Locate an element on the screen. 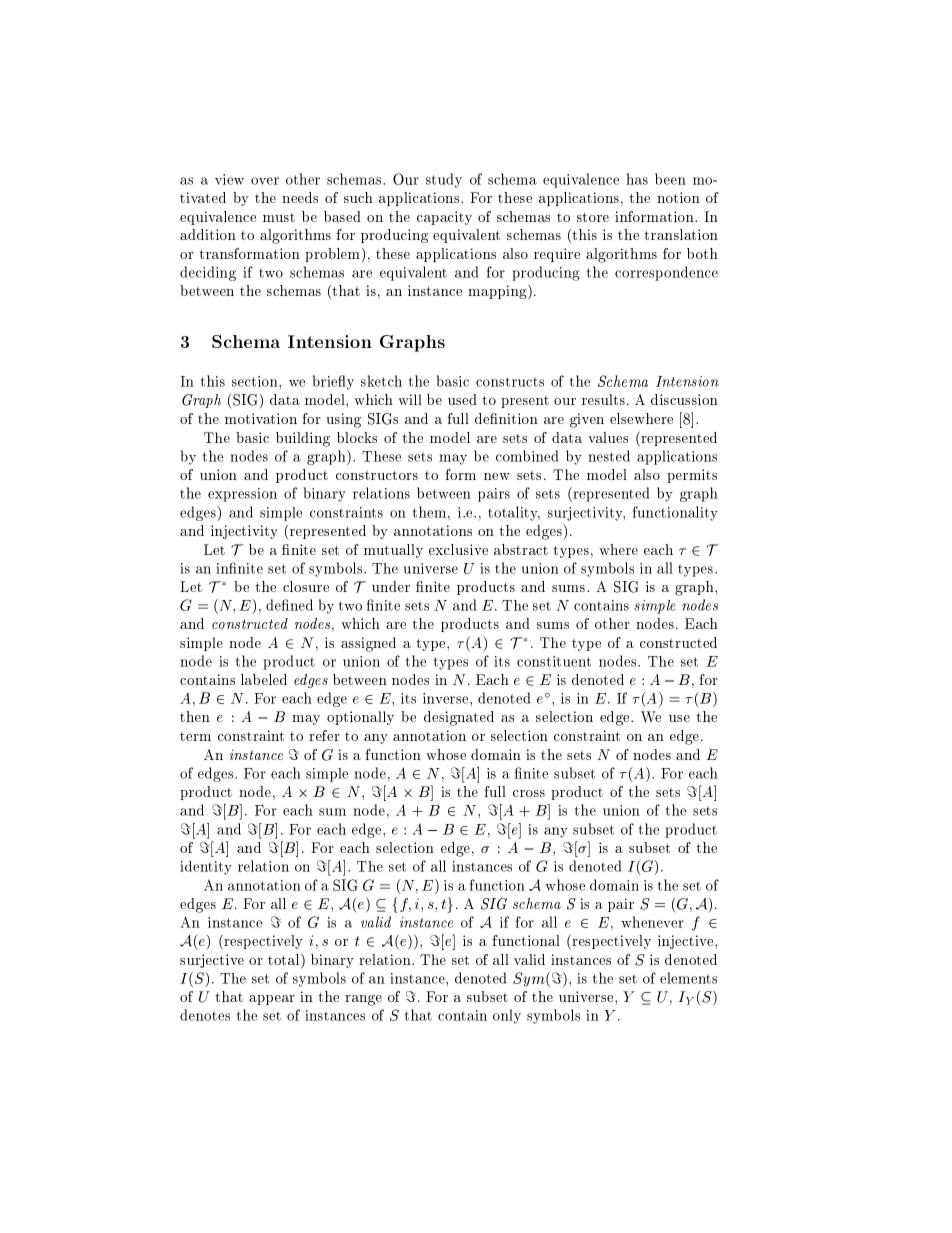  cross is located at coordinates (529, 793).
